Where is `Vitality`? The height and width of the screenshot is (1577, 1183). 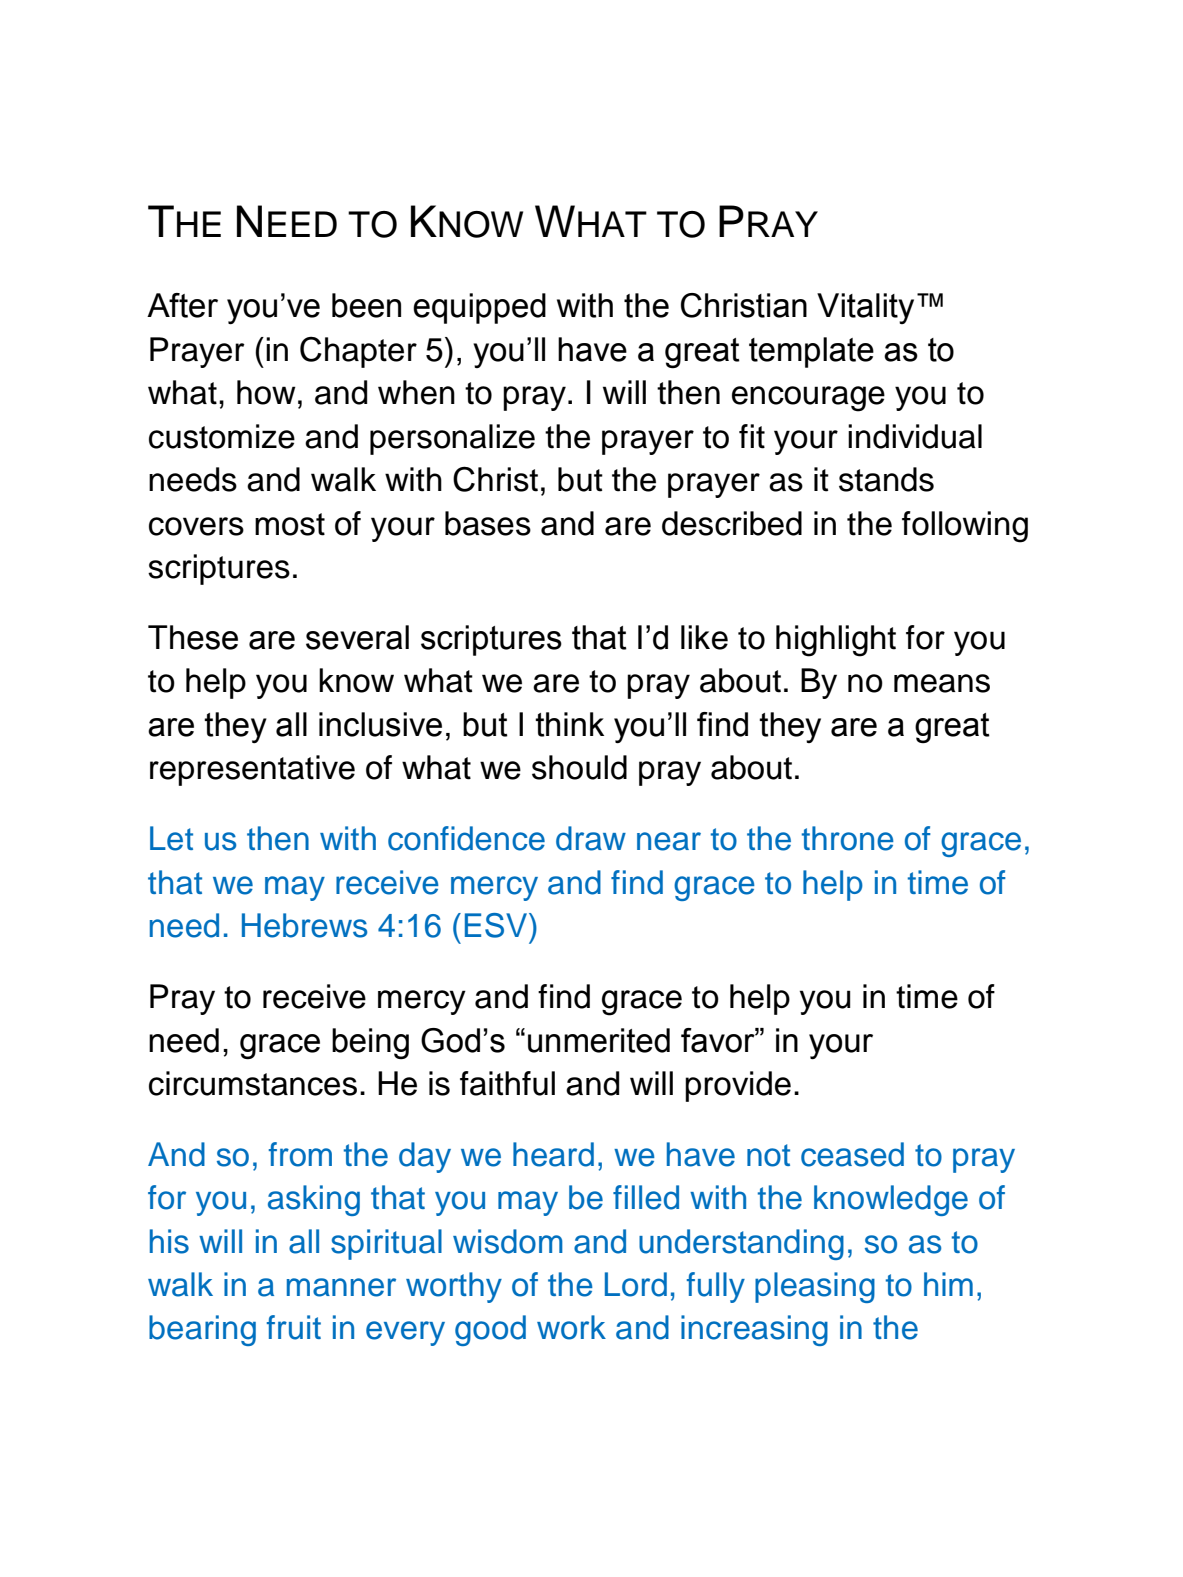 Vitality is located at coordinates (865, 308).
